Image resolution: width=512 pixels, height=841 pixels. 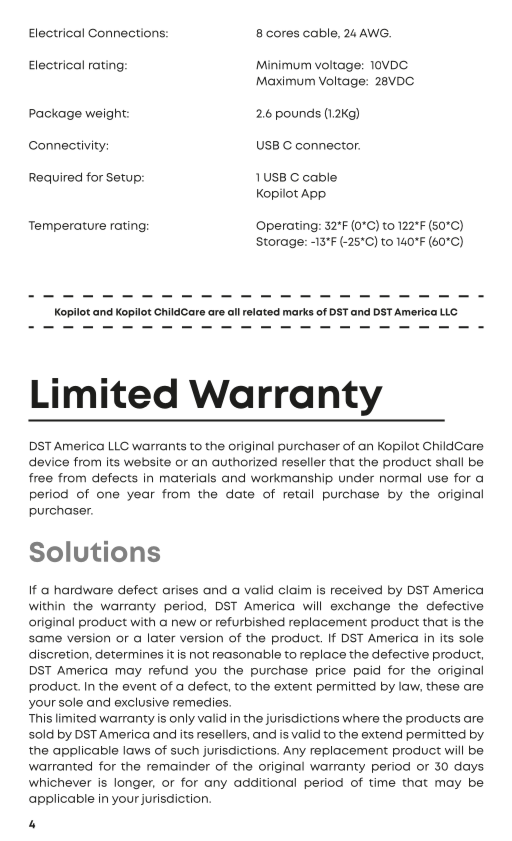 What do you see at coordinates (83, 590) in the screenshot?
I see `hardware` at bounding box center [83, 590].
